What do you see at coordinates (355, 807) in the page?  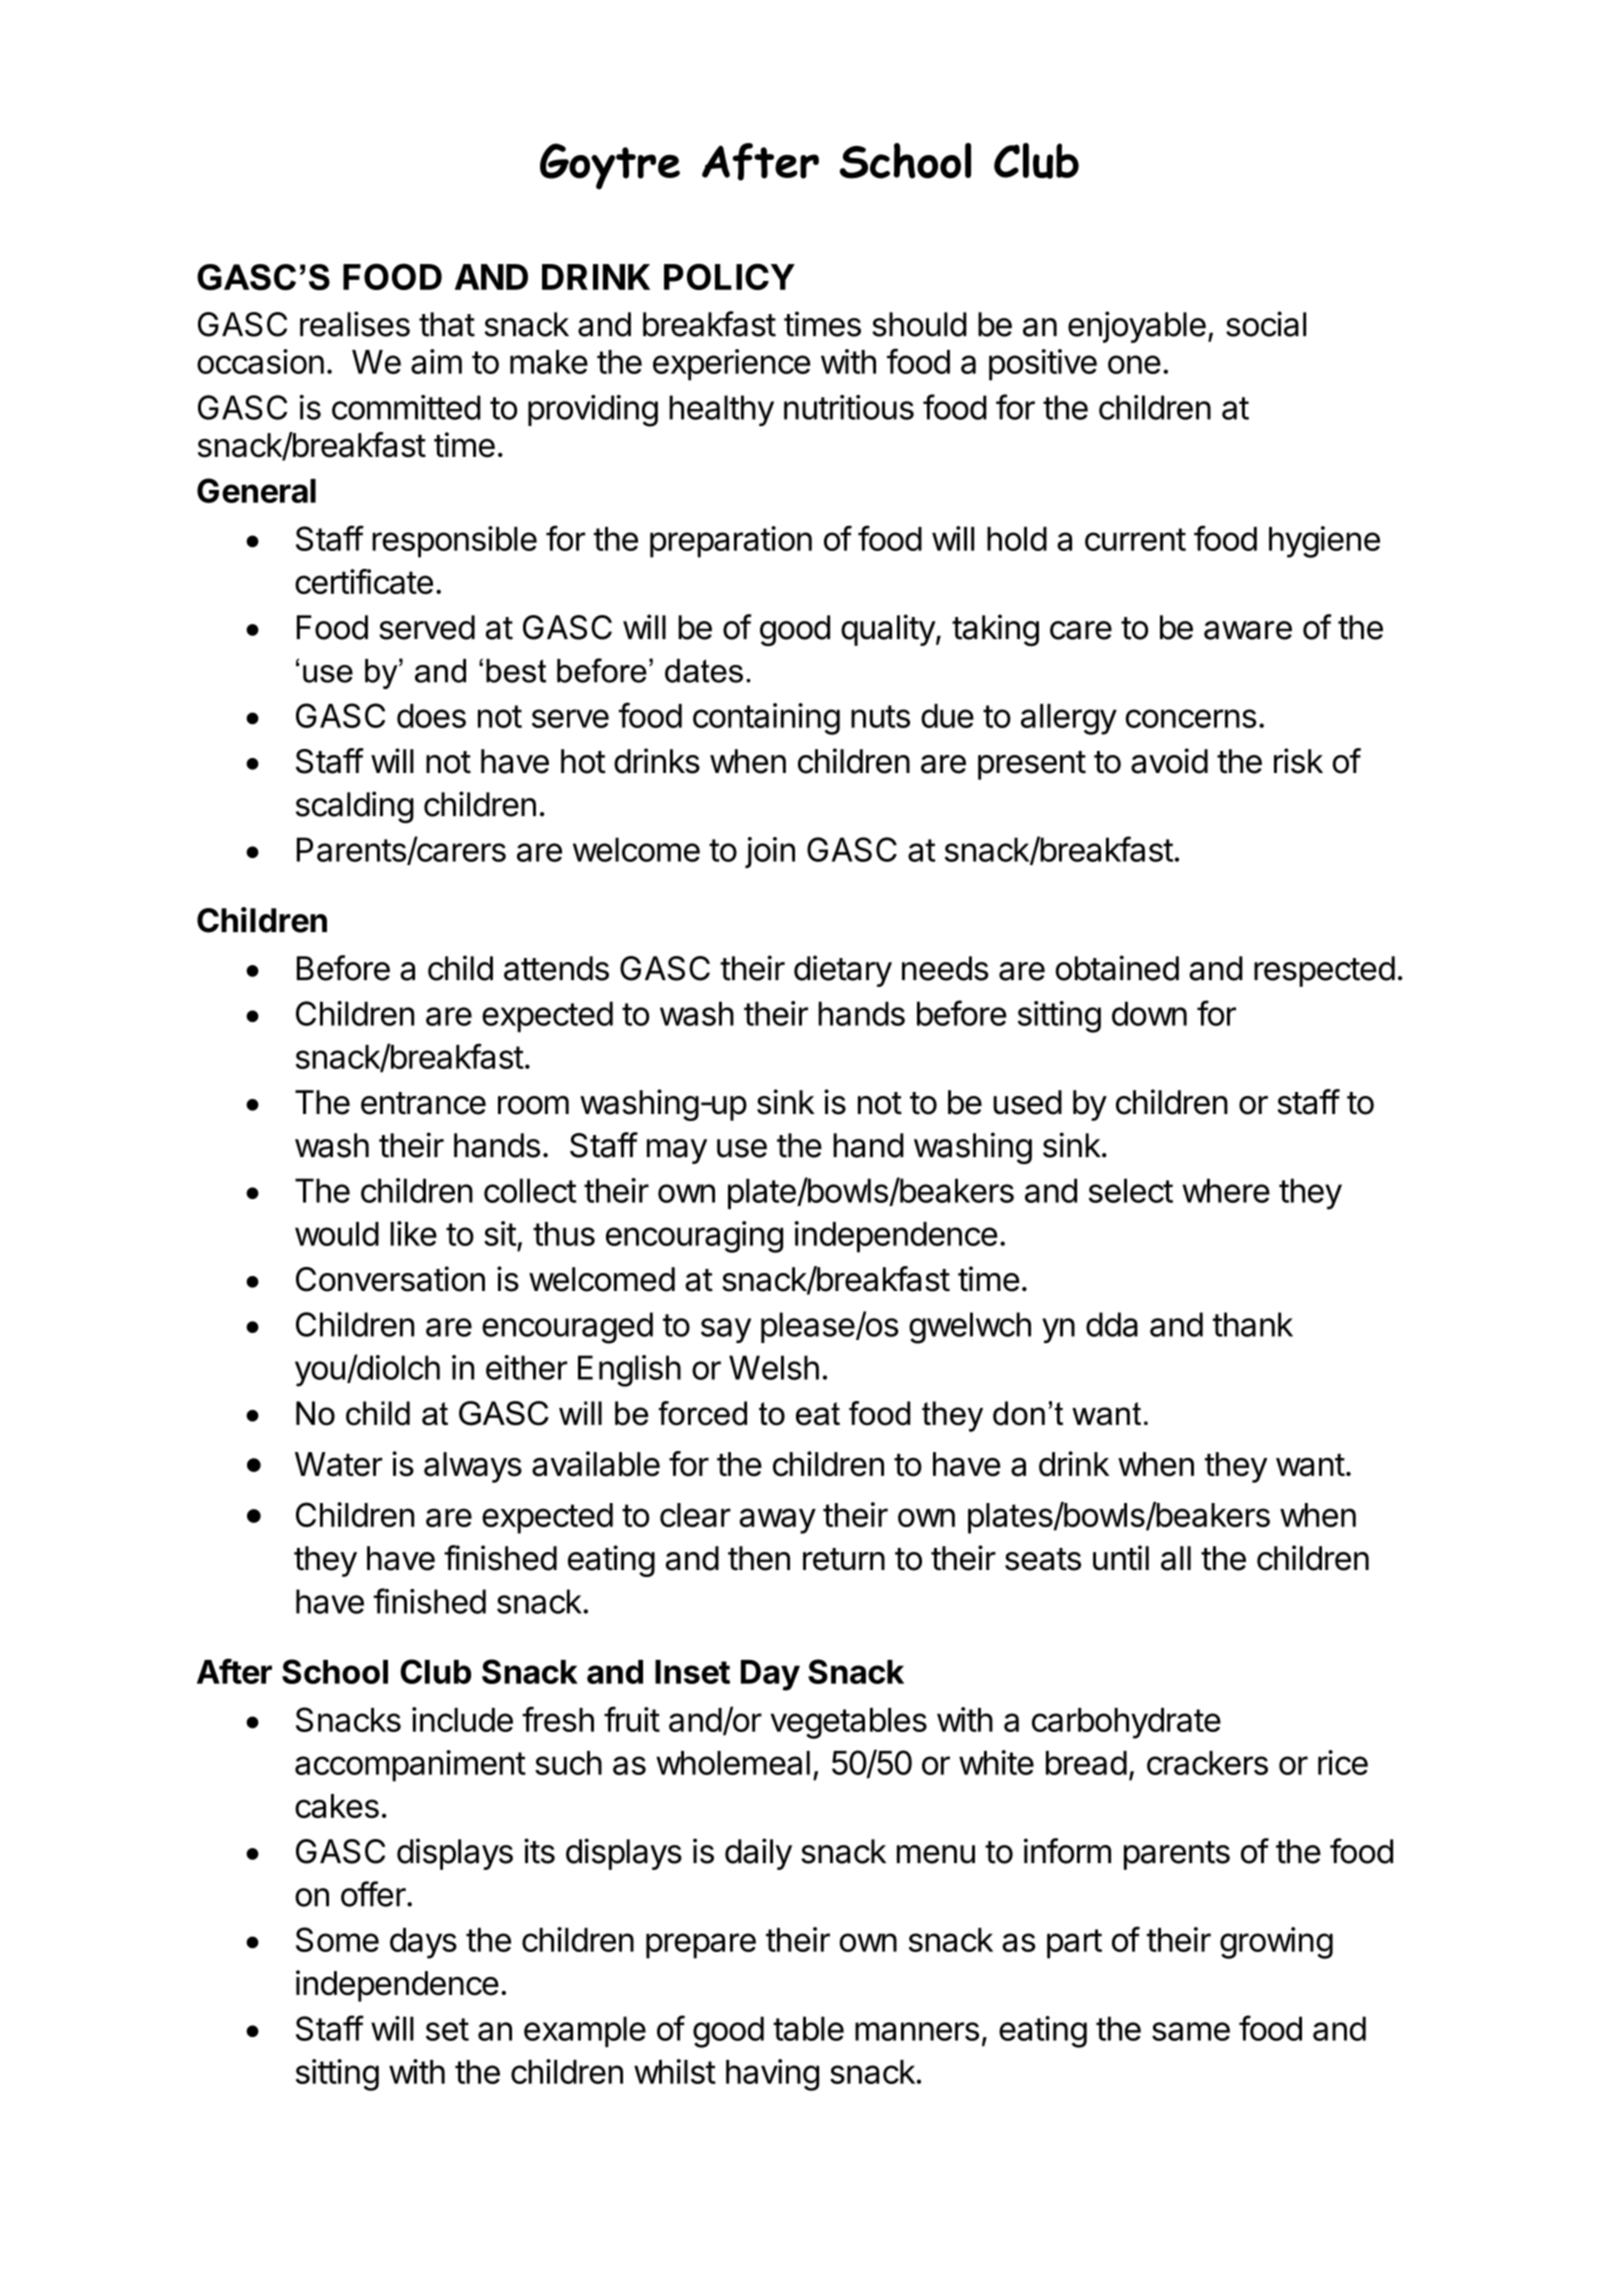 I see `scalding` at bounding box center [355, 807].
